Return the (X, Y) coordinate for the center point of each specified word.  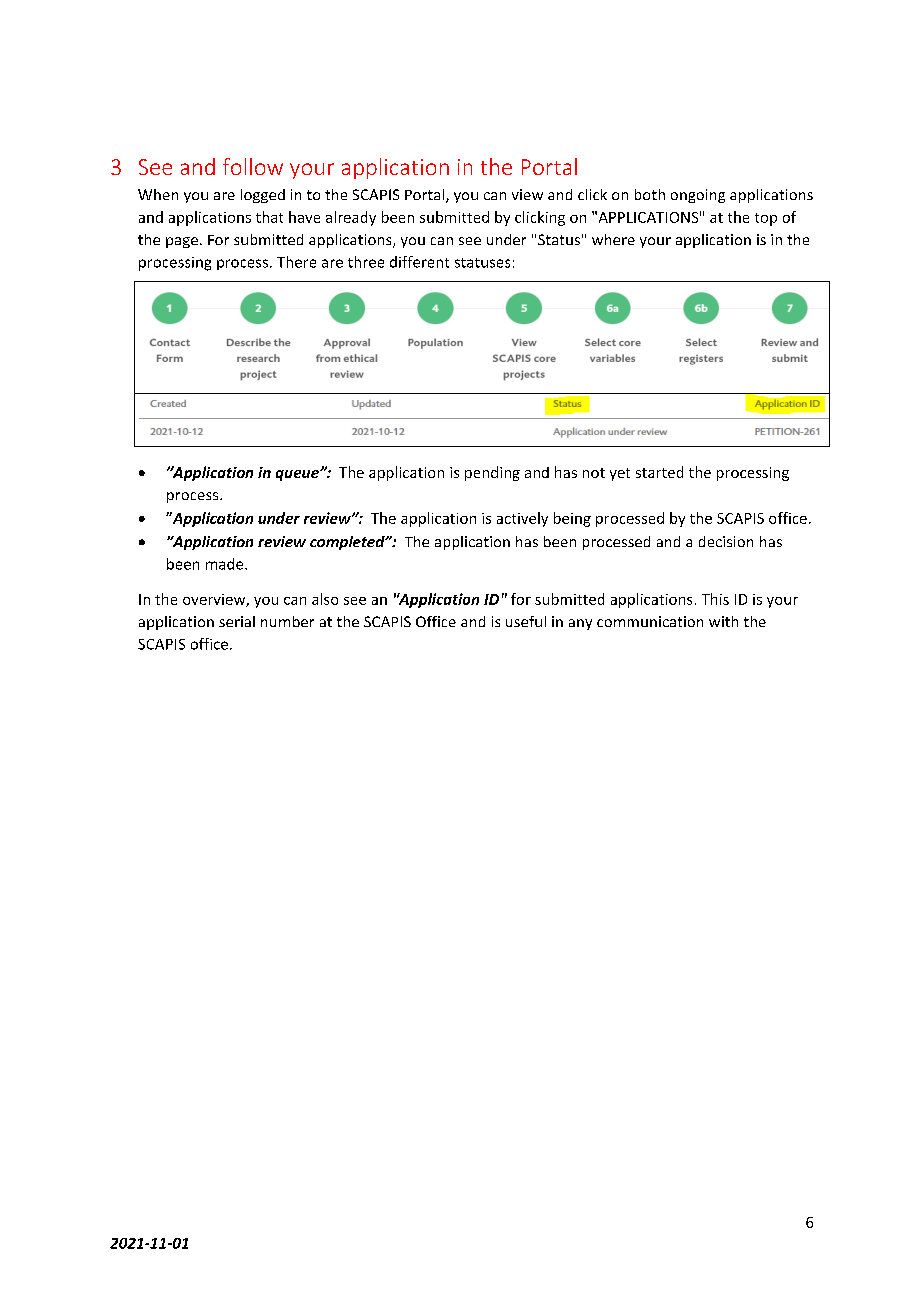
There (296, 262)
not (594, 473)
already (351, 218)
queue (298, 475)
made (226, 564)
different (419, 262)
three (366, 262)
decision (726, 541)
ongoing (698, 196)
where (613, 239)
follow (253, 166)
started (659, 472)
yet (620, 474)
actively (522, 519)
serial (237, 621)
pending (492, 473)
